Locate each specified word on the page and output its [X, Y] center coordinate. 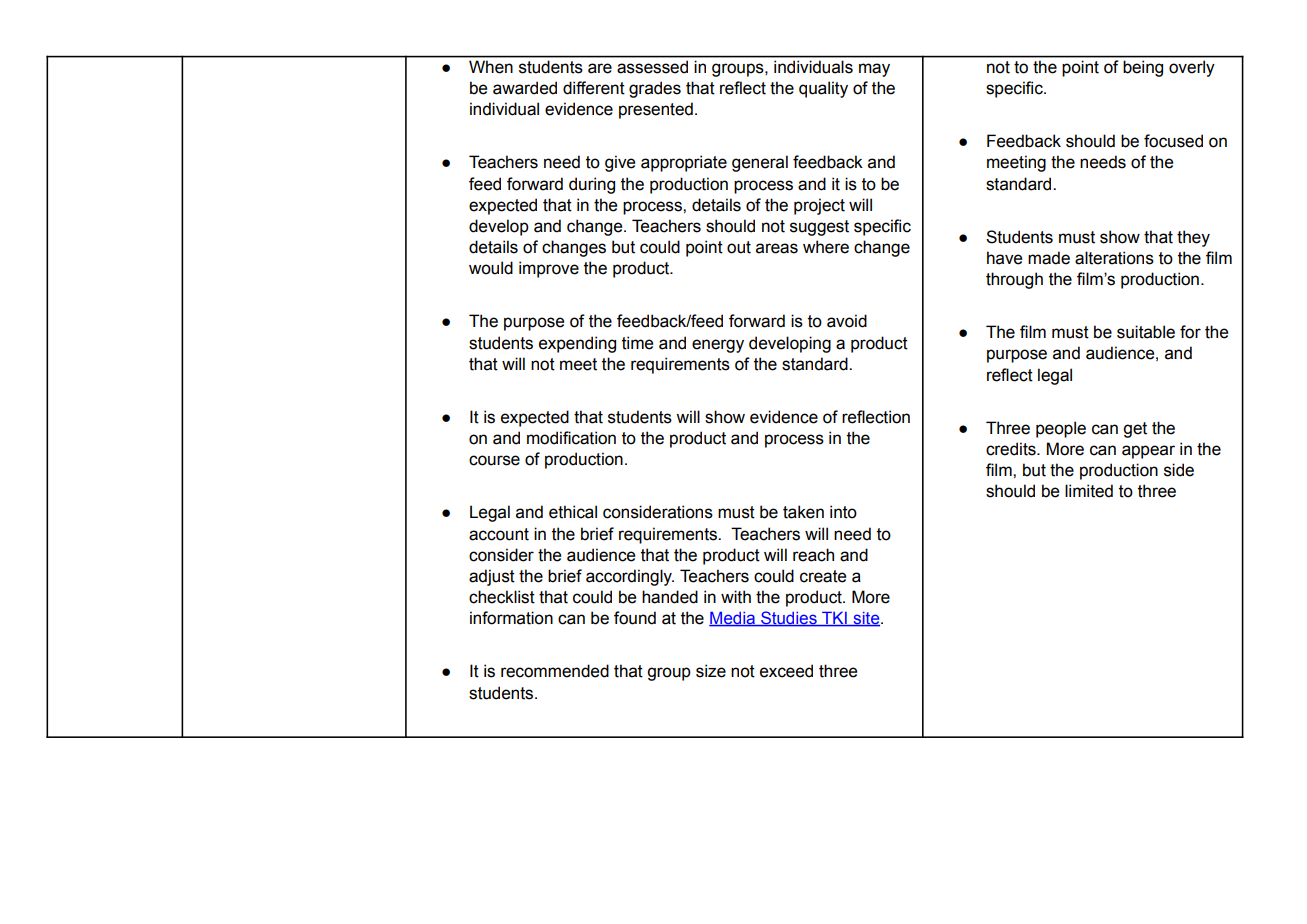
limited [1089, 491]
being [1143, 69]
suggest [819, 228]
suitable [1146, 332]
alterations [1114, 258]
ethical [573, 512]
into [843, 512]
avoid [847, 321]
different [594, 88]
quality [823, 89]
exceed [786, 671]
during [592, 185]
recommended [555, 671]
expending [577, 344]
